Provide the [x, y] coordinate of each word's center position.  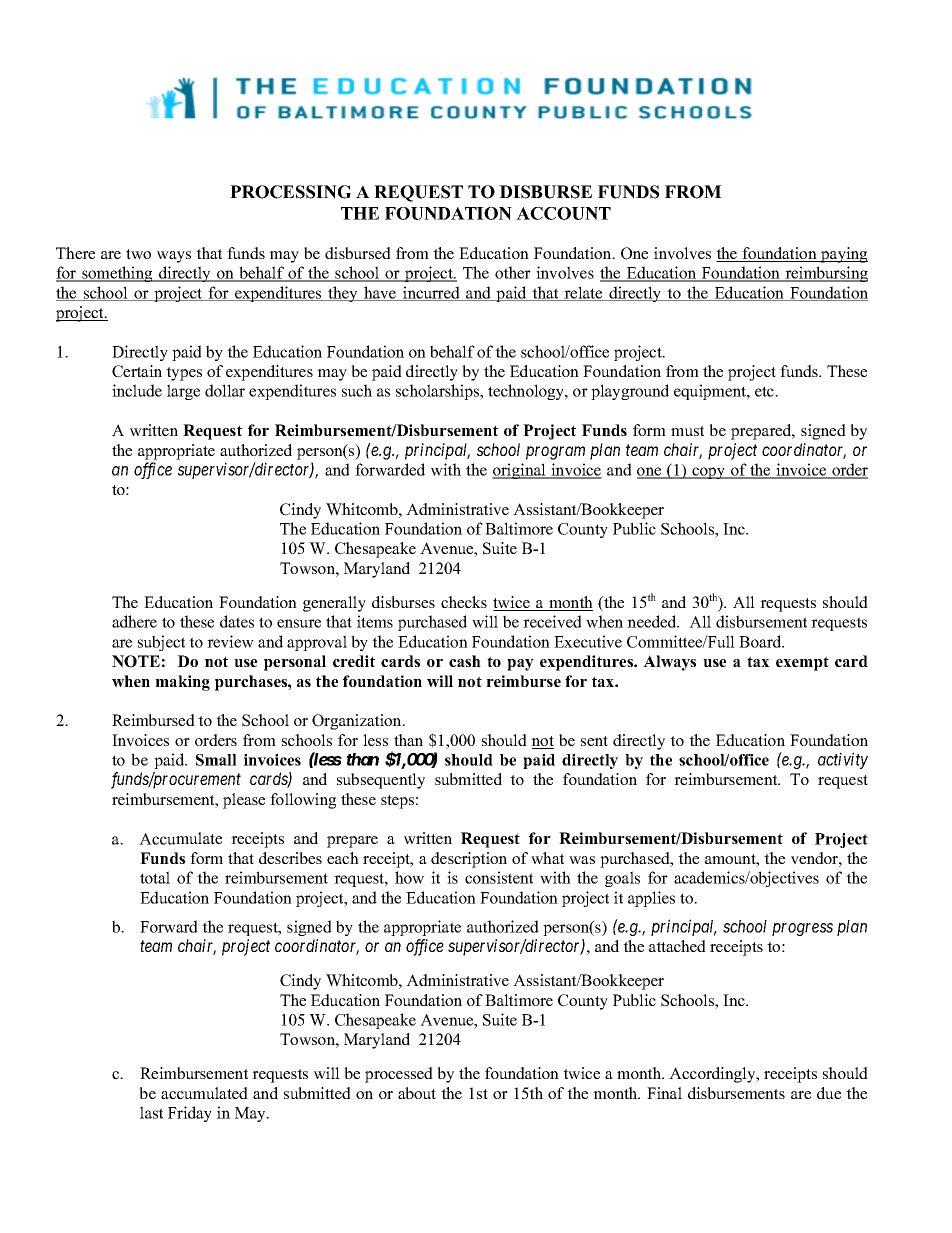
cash [465, 661]
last [151, 1112]
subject [161, 643]
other [513, 272]
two [138, 254]
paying [843, 255]
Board [761, 641]
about [417, 1093]
